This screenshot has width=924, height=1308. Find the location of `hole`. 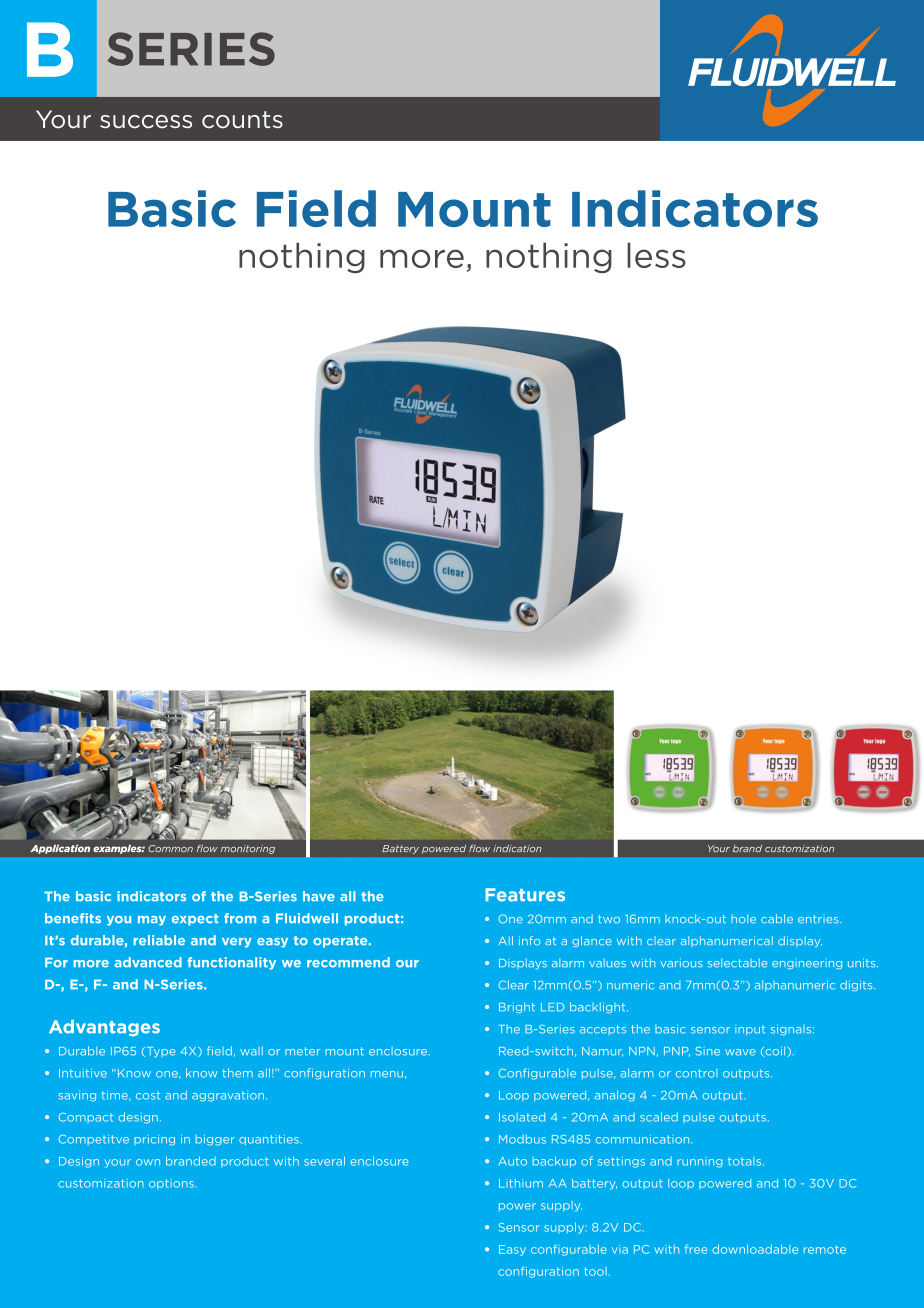

hole is located at coordinates (743, 919).
